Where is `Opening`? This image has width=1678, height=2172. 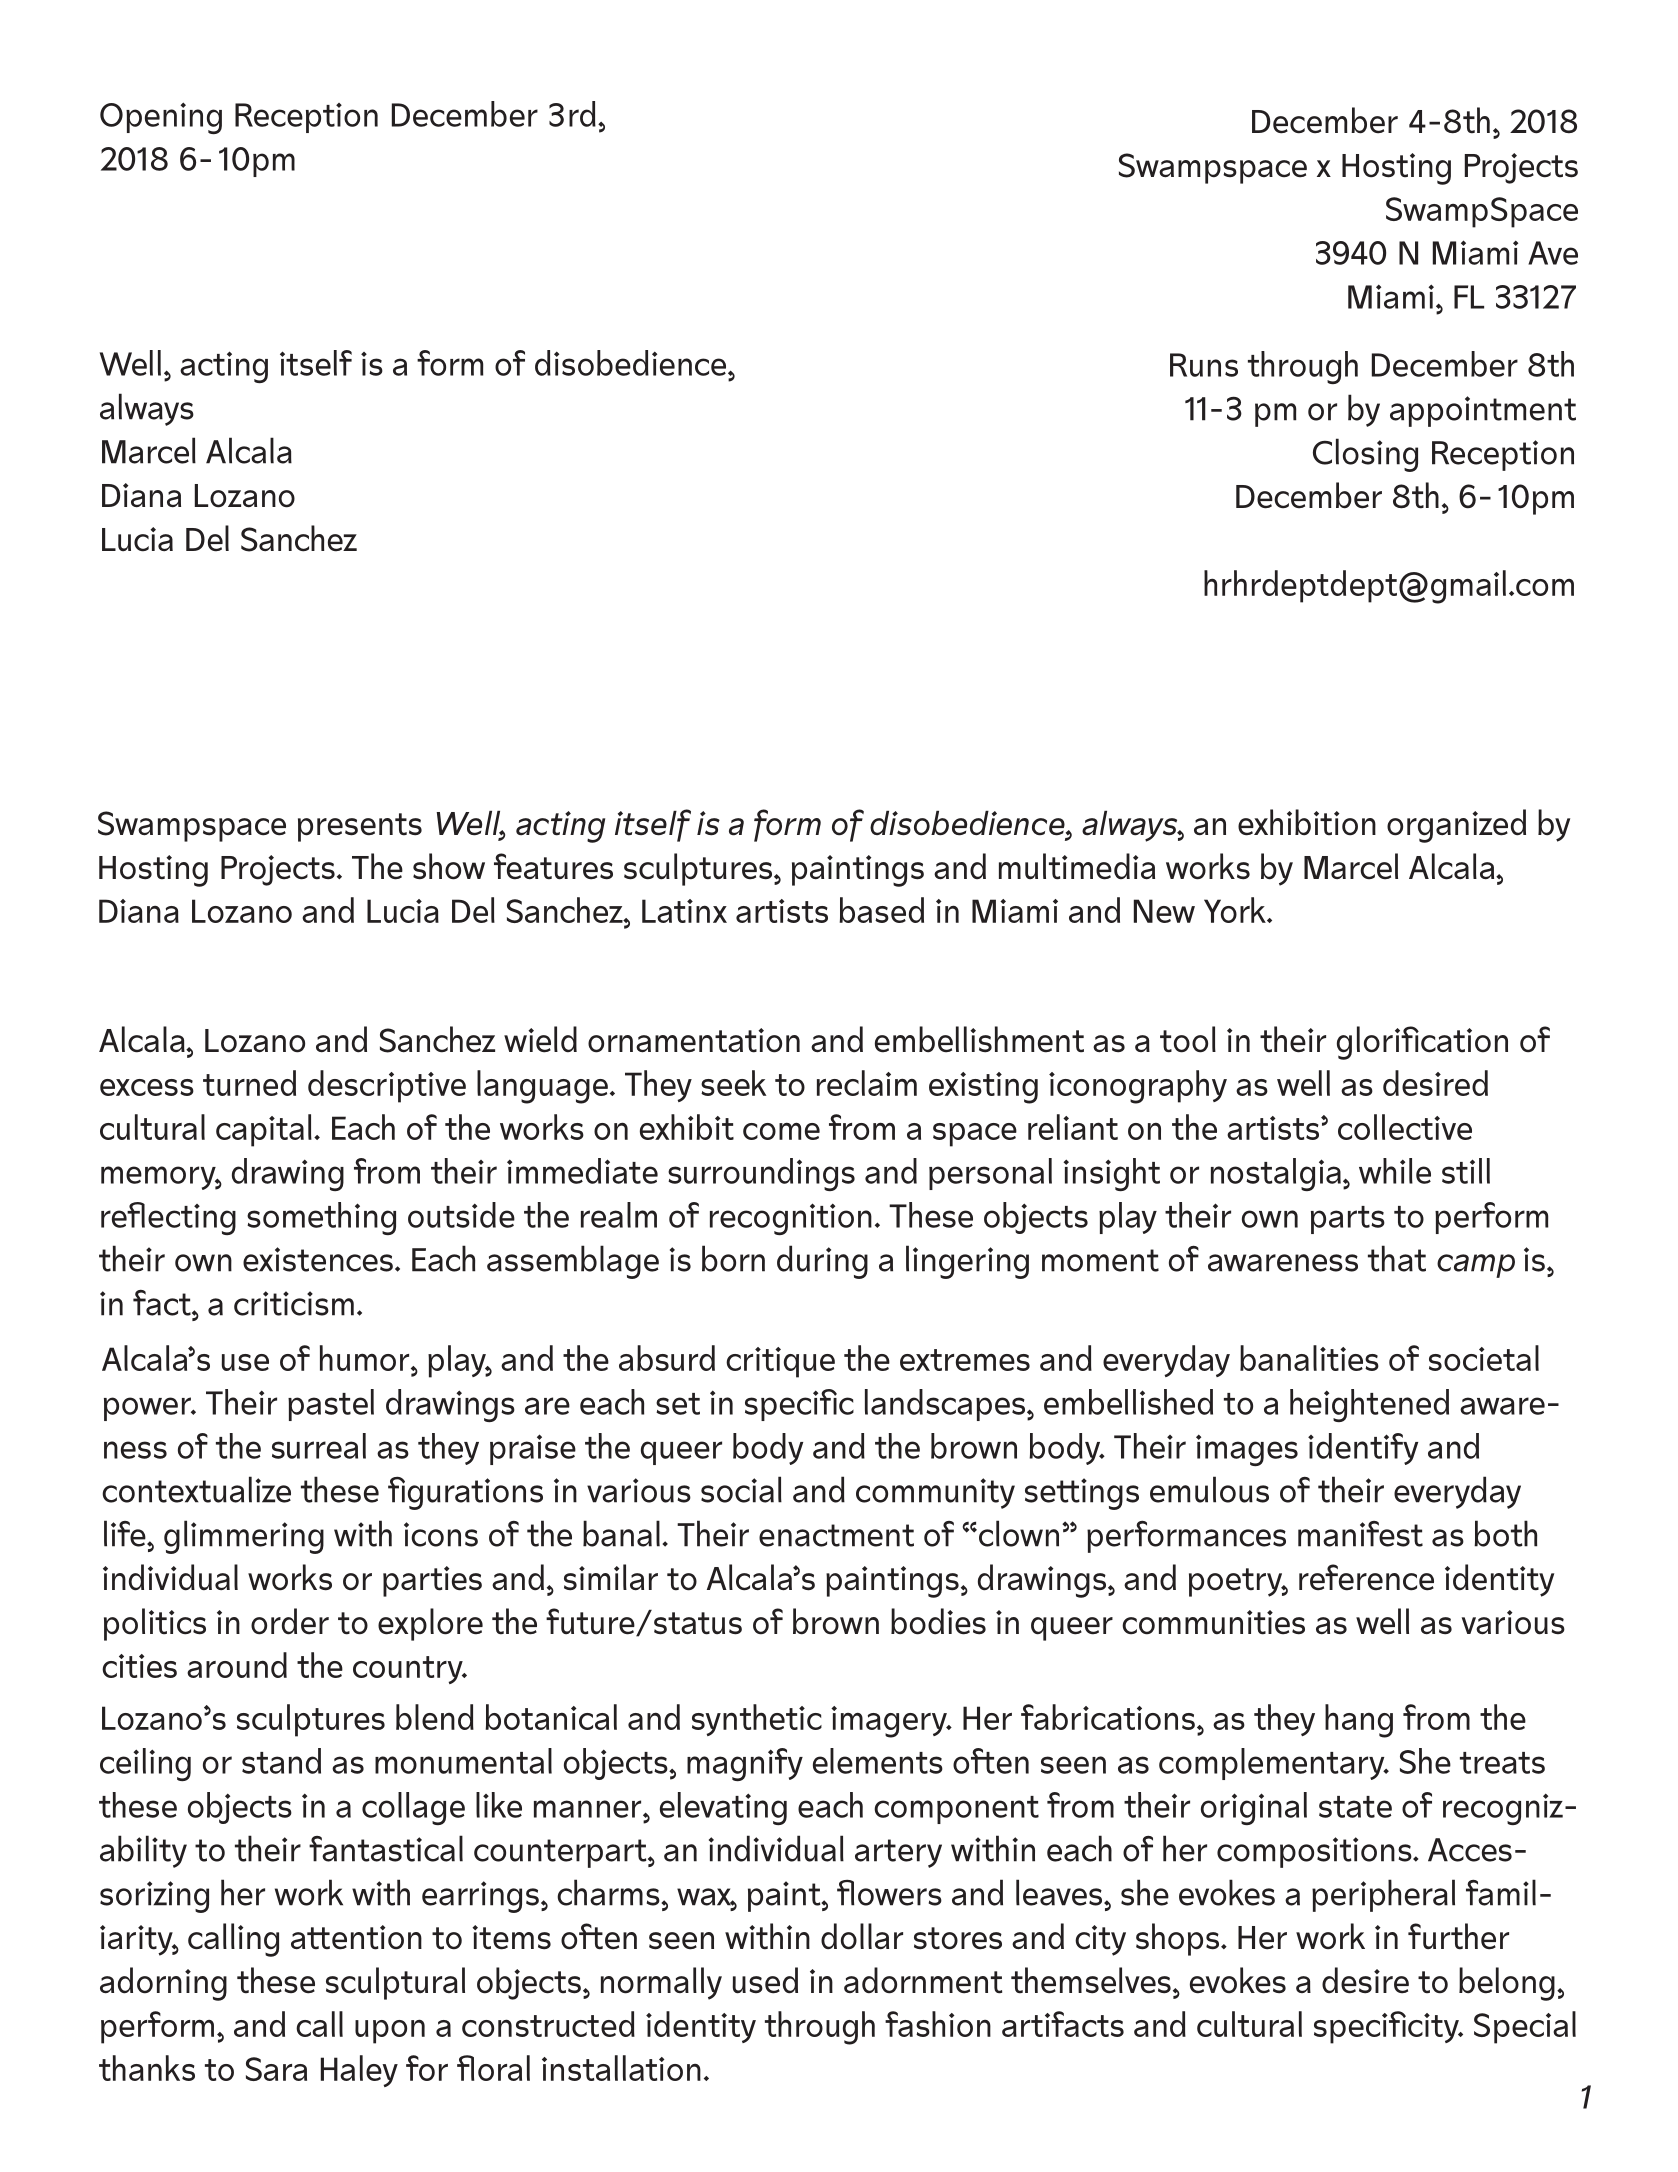
Opening is located at coordinates (161, 118).
